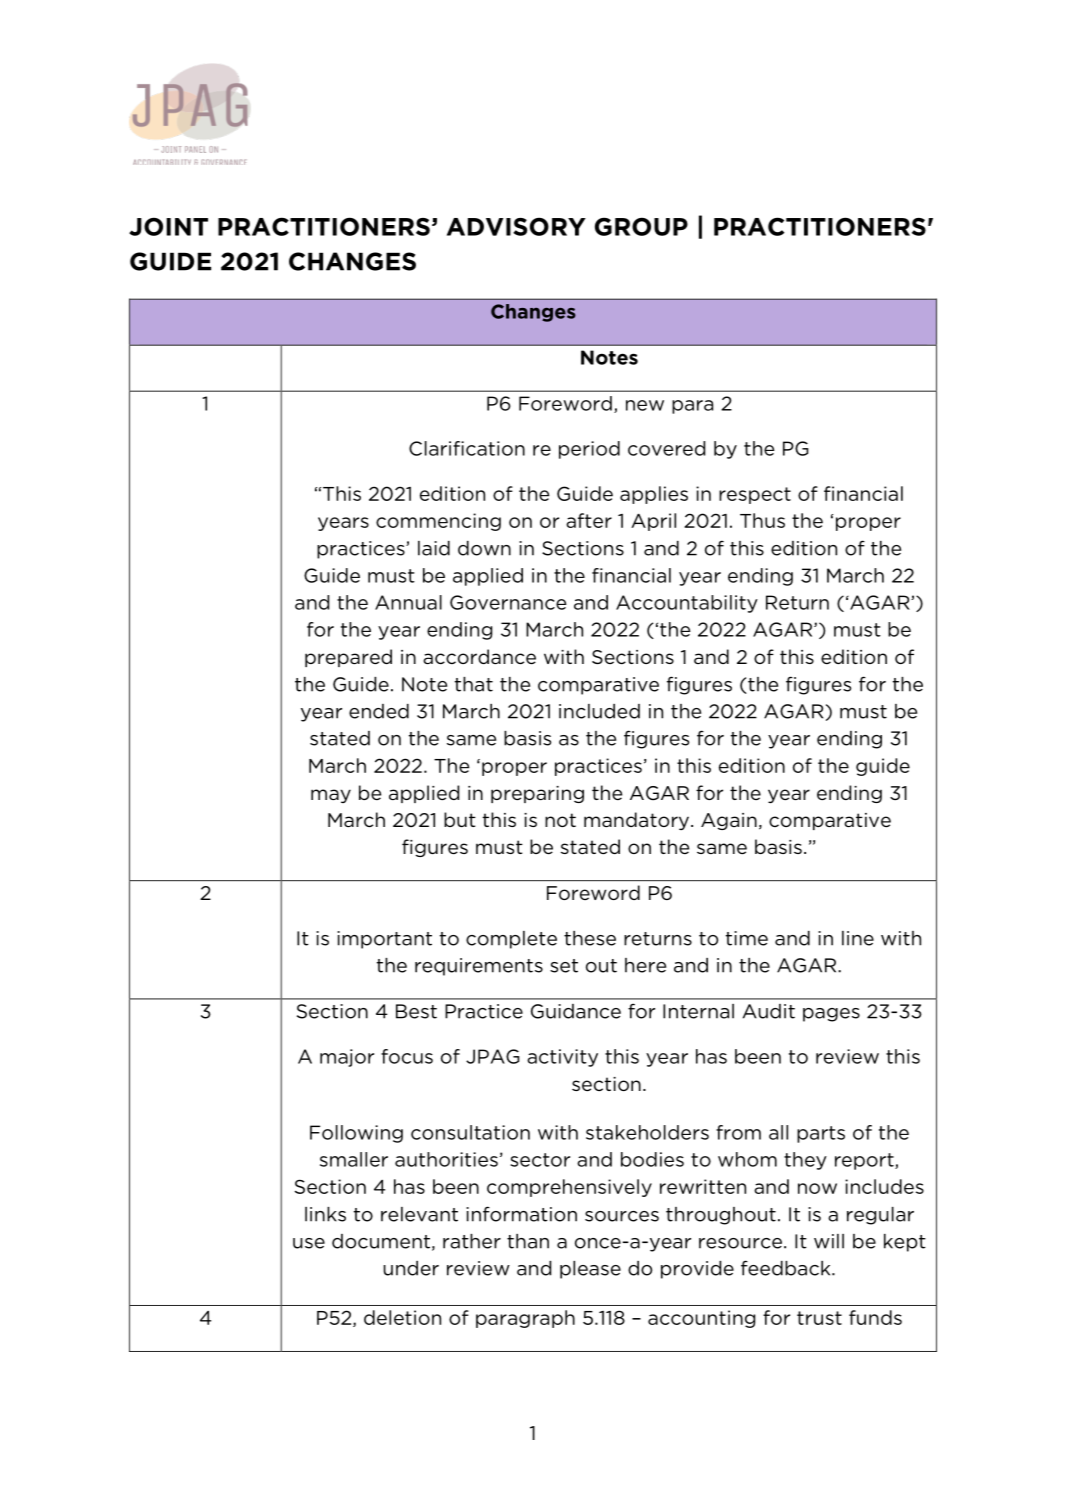 Image resolution: width=1066 pixels, height=1508 pixels. Describe the element at coordinates (537, 794) in the document. I see `preparing` at that location.
